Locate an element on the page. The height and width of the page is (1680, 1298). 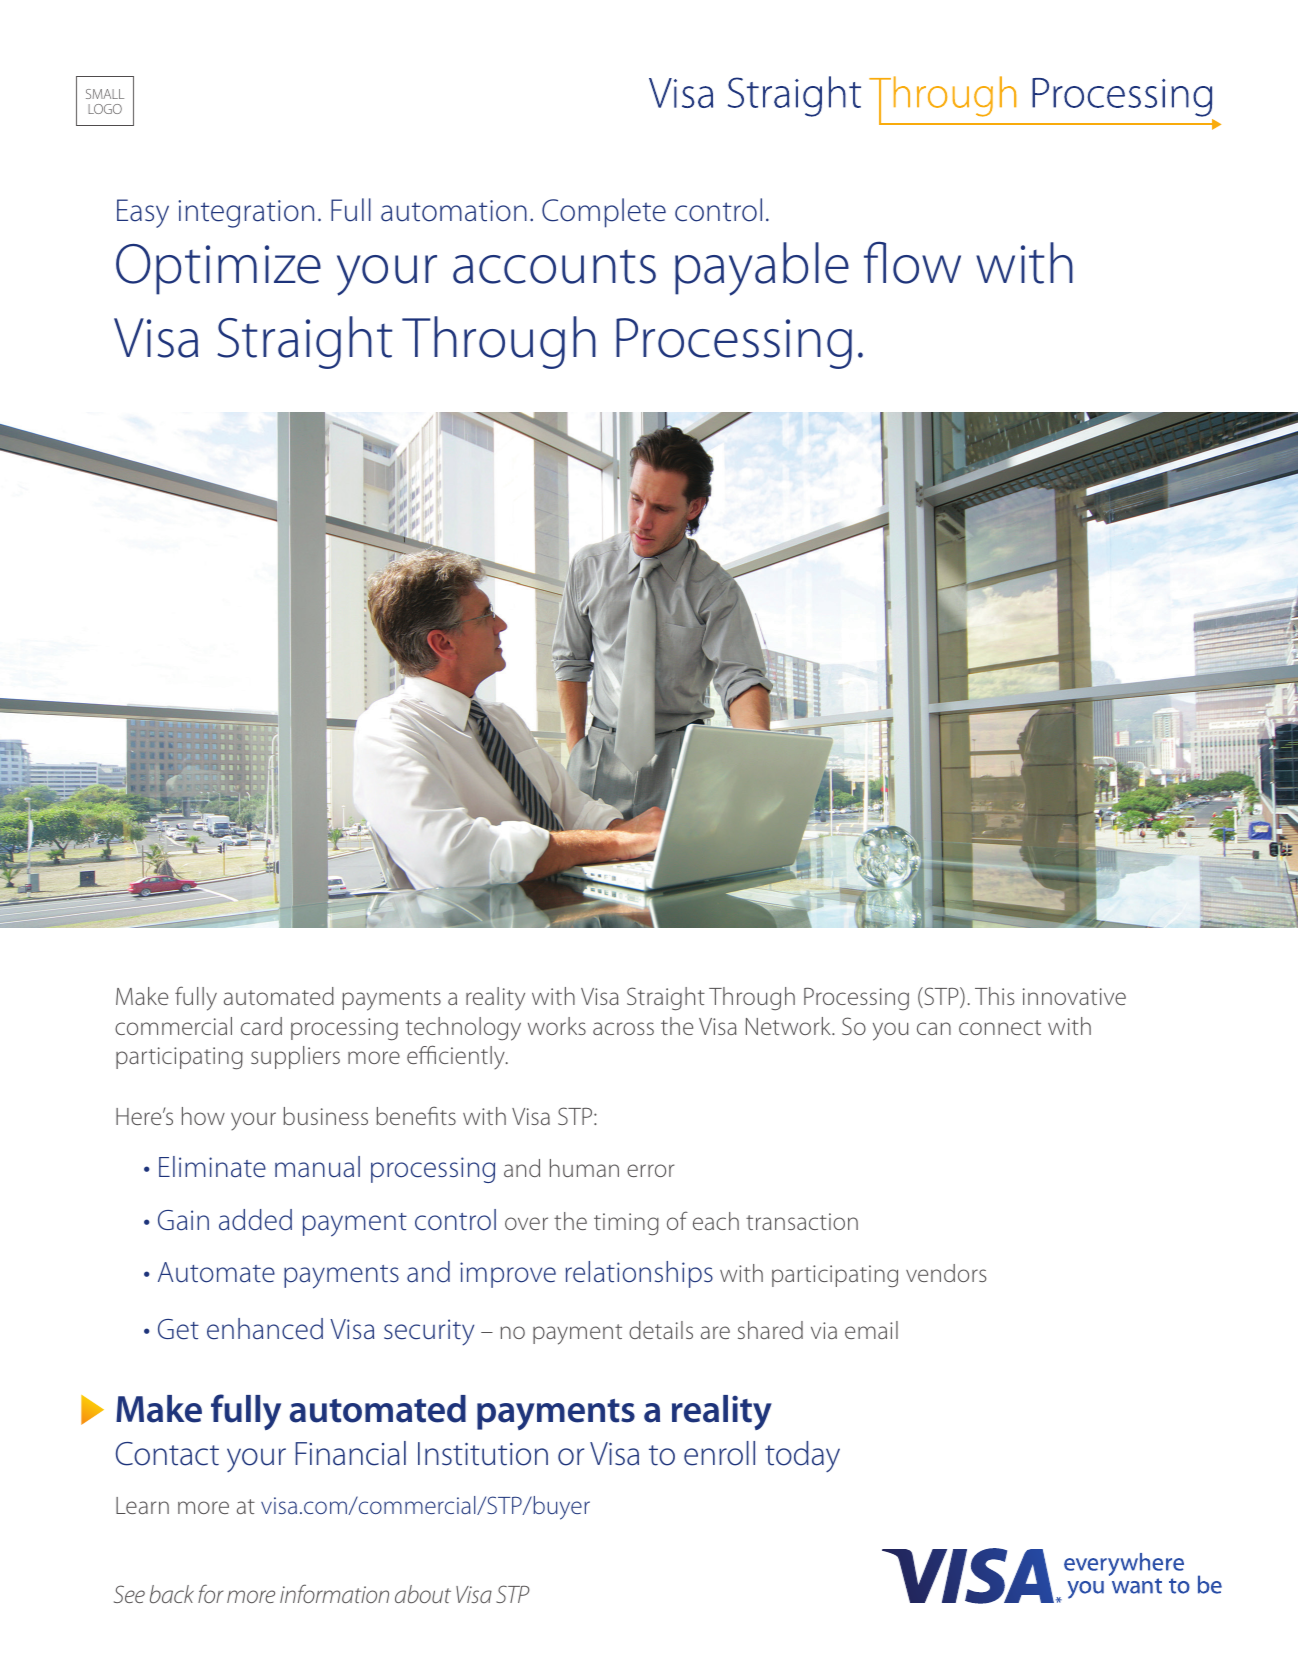
works is located at coordinates (557, 1026).
